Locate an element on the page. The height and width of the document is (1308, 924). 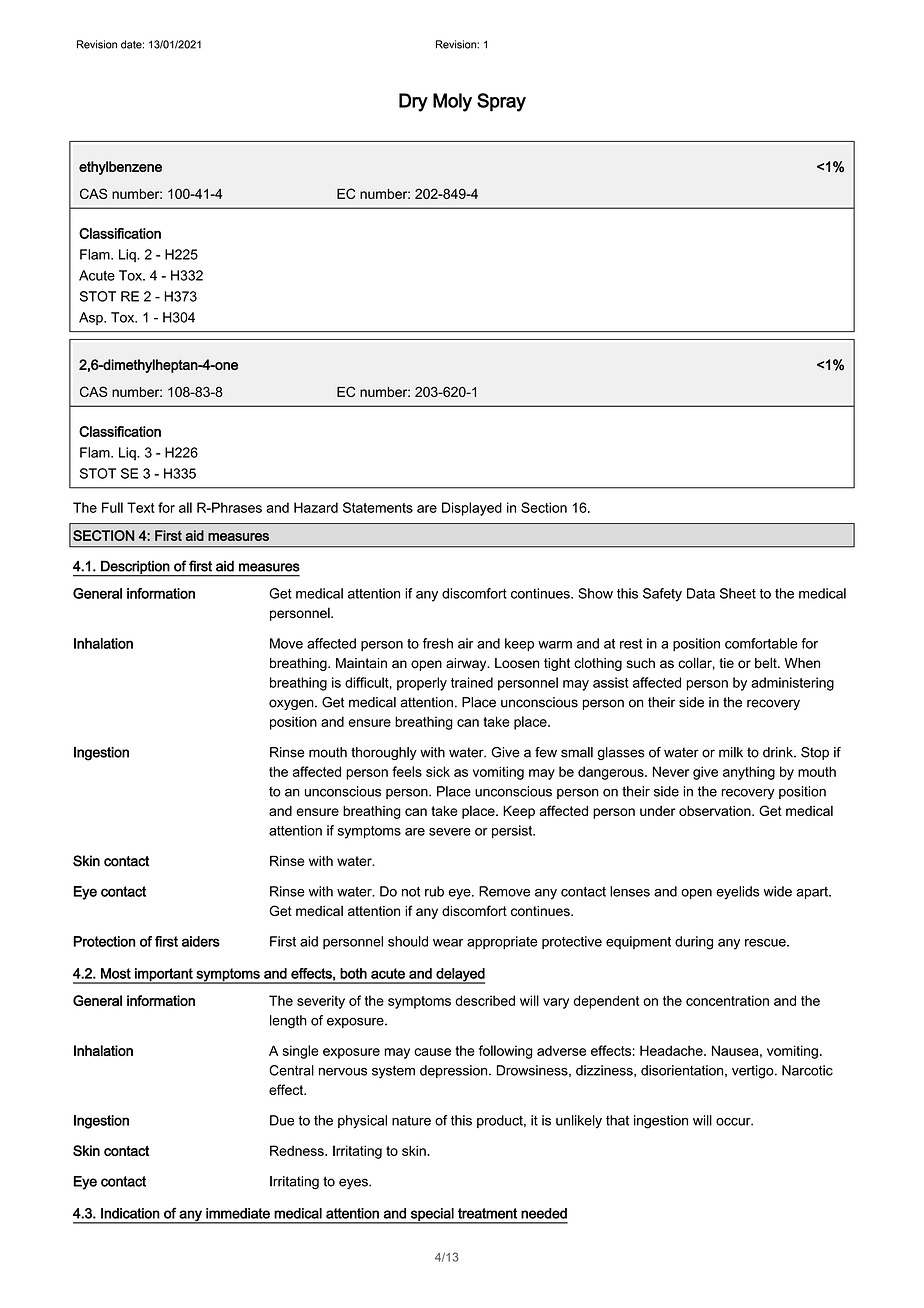
Spray is located at coordinates (501, 102).
